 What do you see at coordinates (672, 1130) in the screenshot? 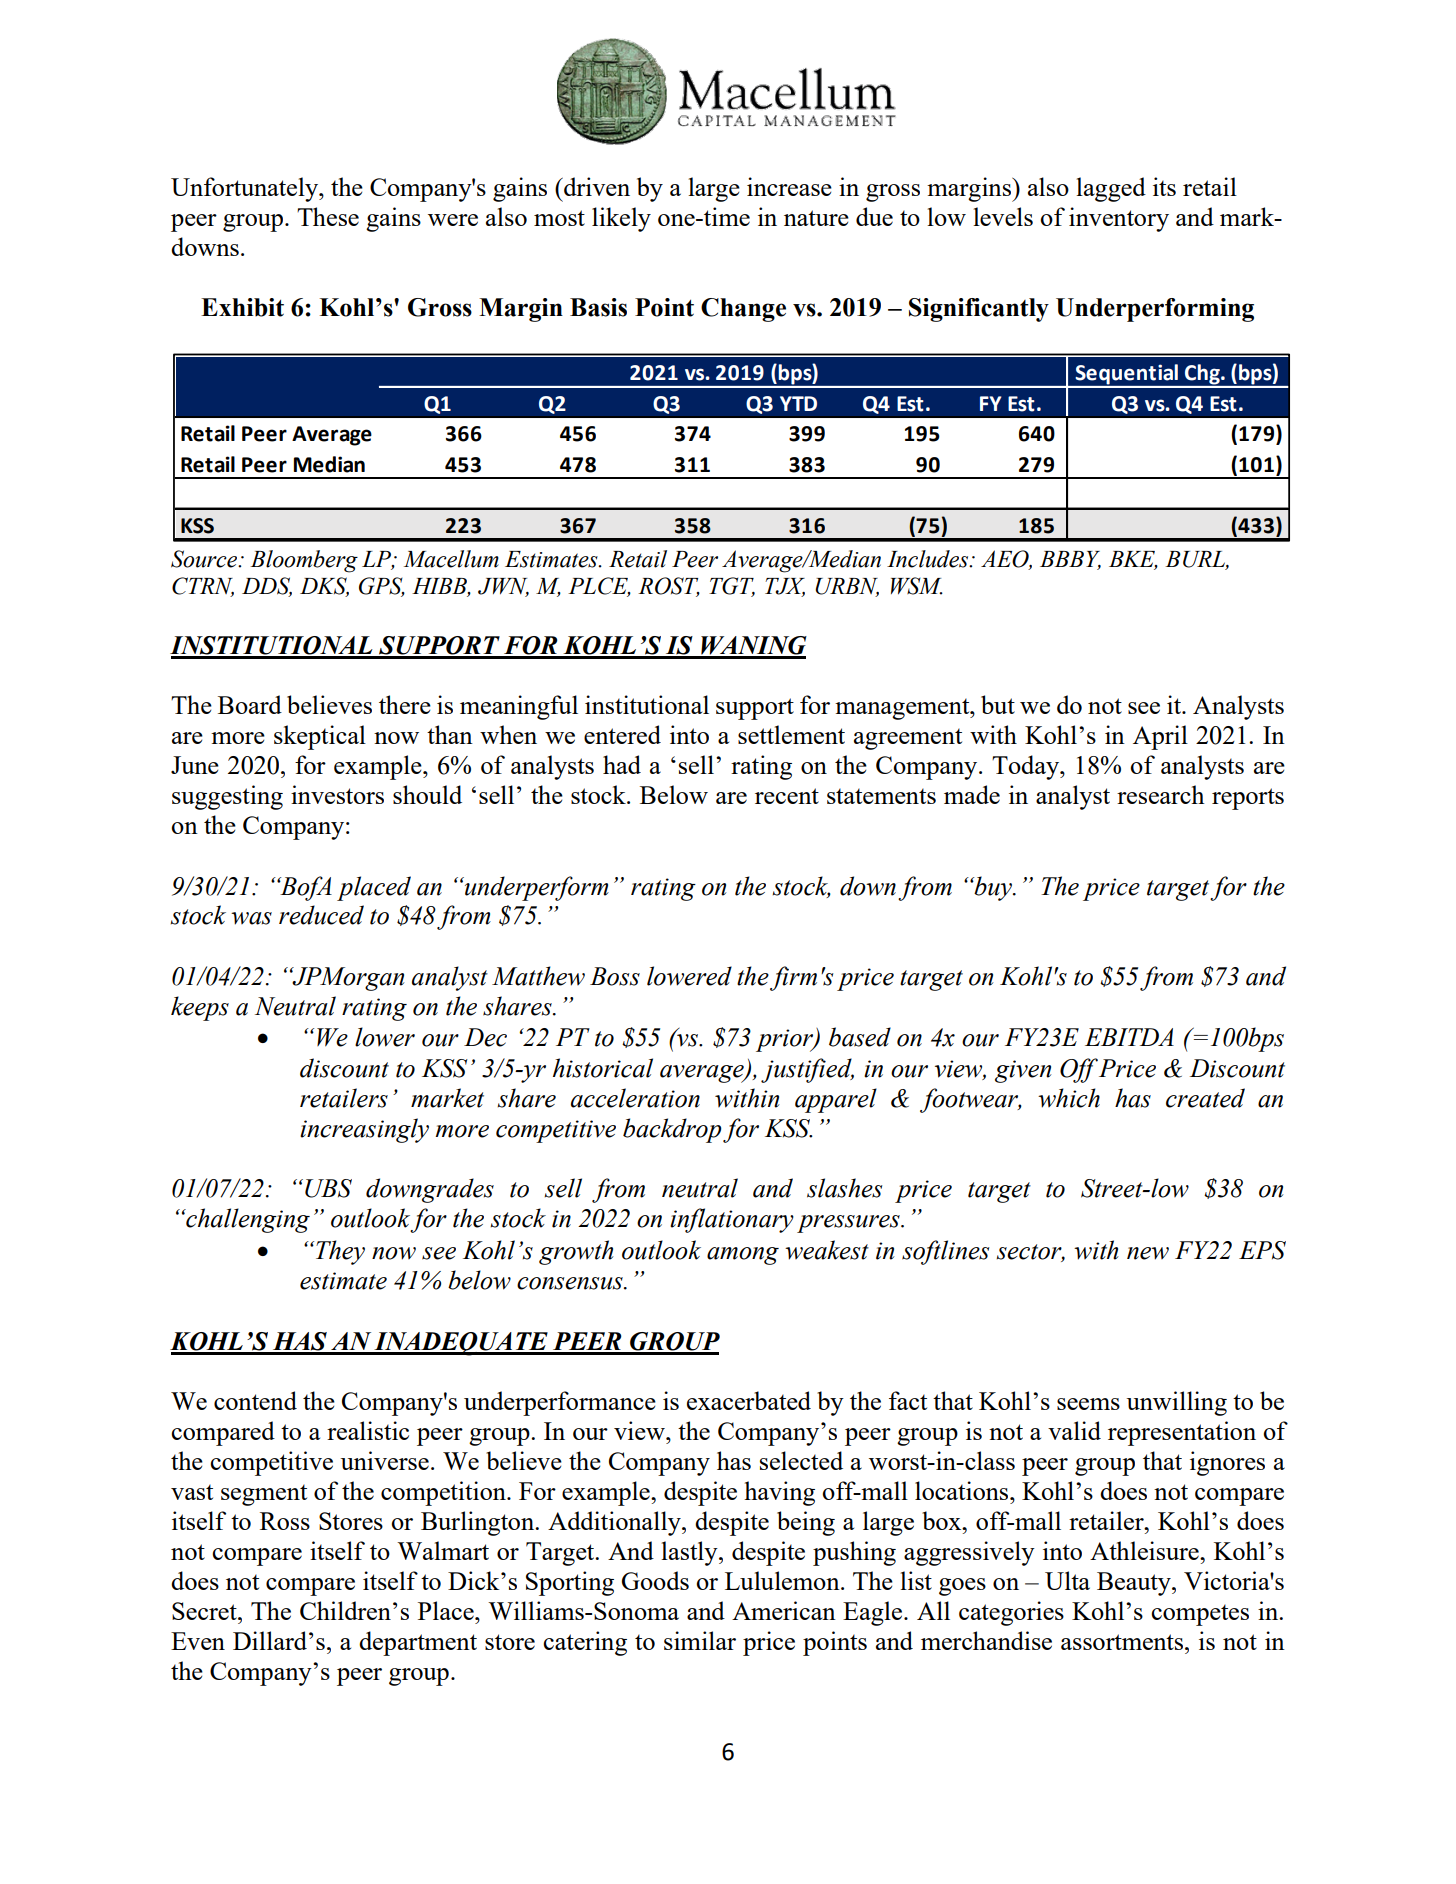
I see `backdrop` at bounding box center [672, 1130].
